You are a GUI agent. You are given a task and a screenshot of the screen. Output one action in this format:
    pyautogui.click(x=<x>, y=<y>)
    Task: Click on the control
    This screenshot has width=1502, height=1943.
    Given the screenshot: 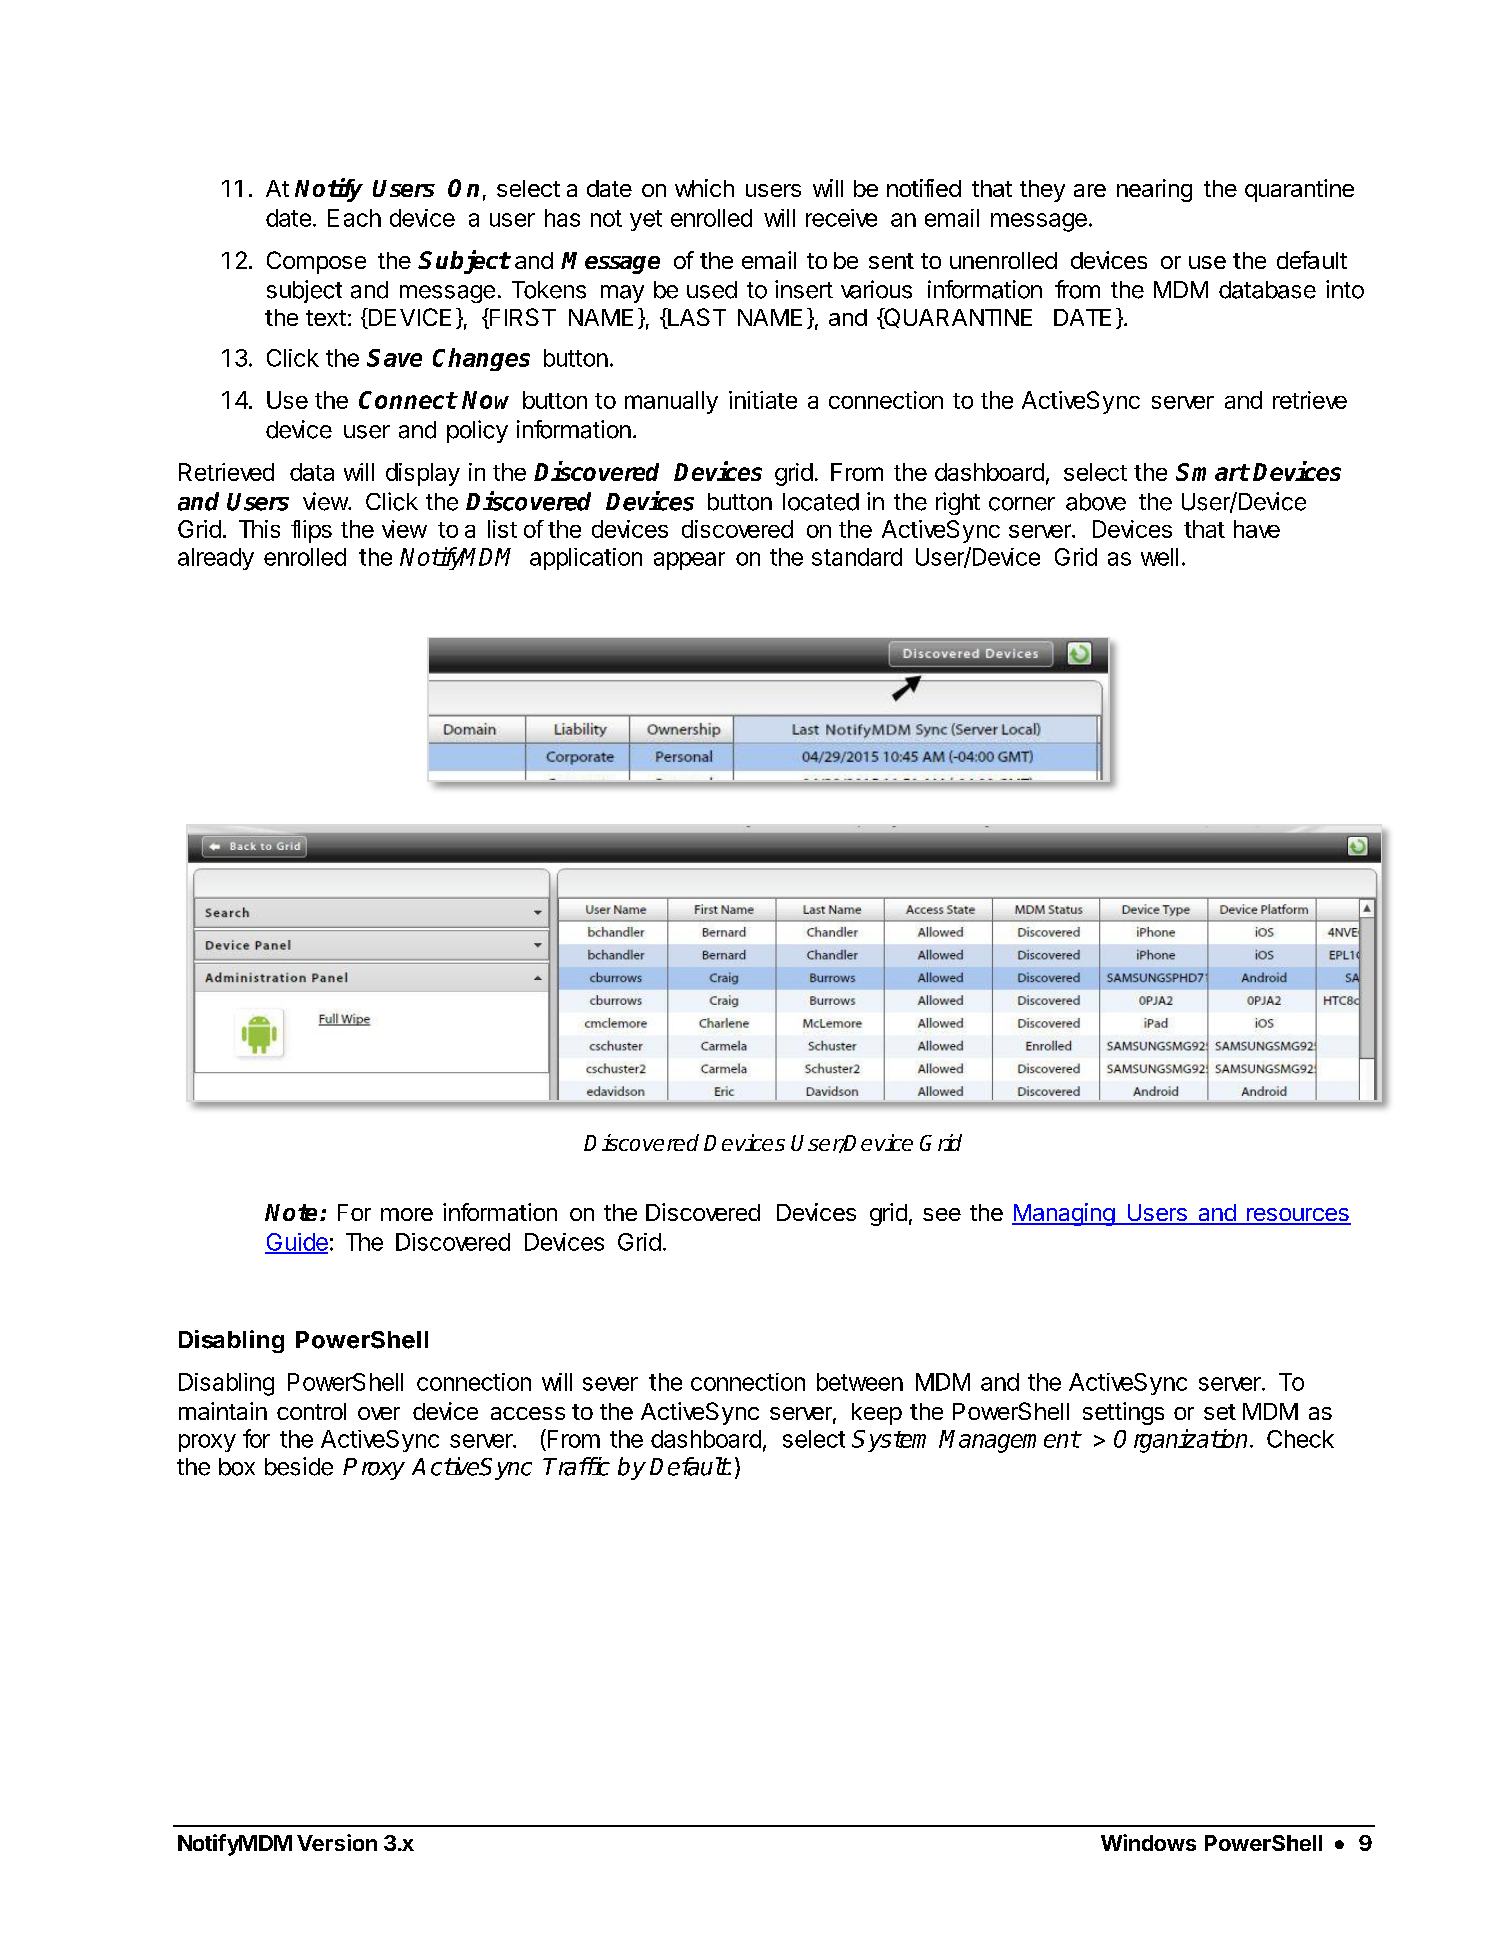 What is the action you would take?
    pyautogui.click(x=311, y=1411)
